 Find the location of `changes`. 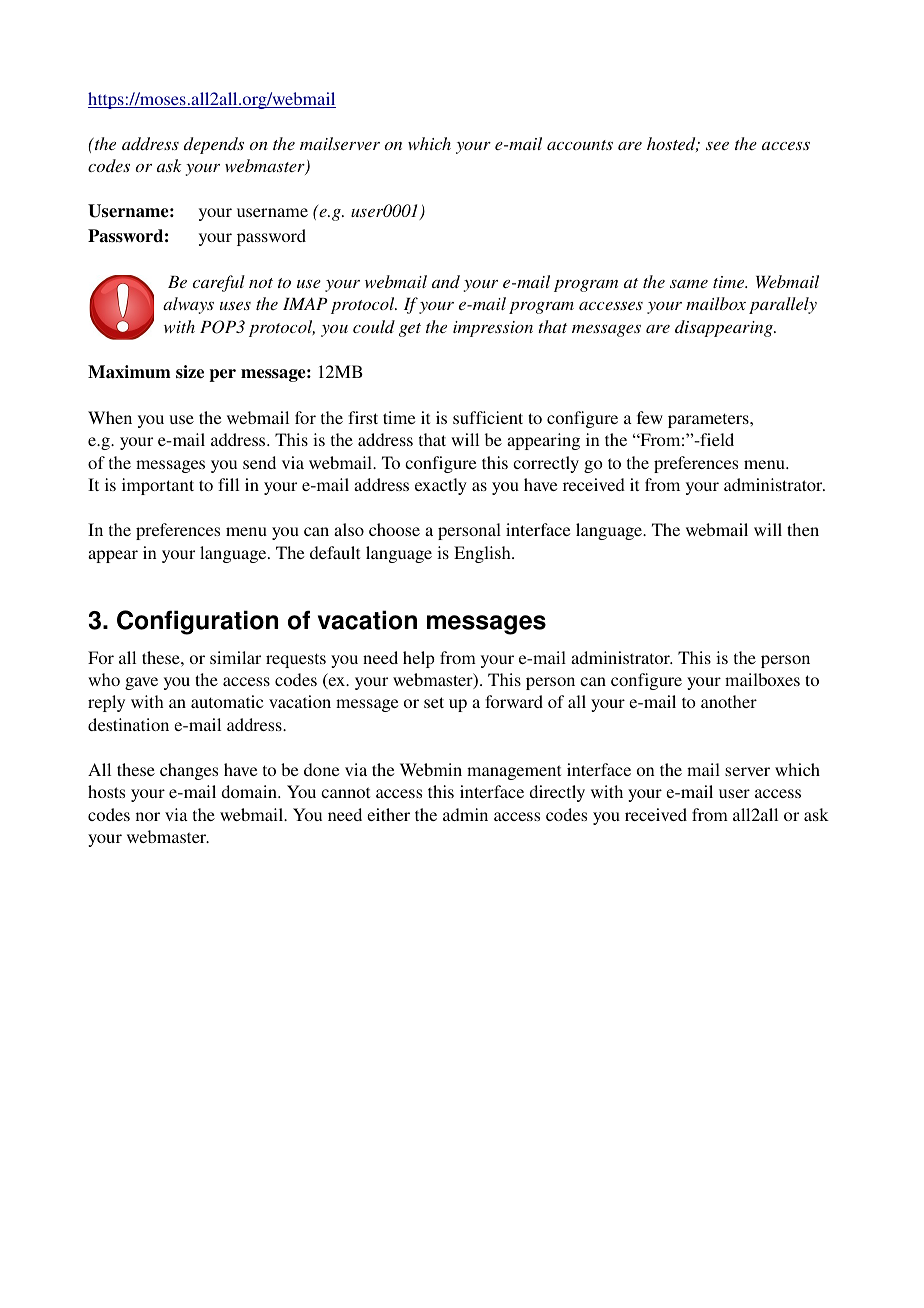

changes is located at coordinates (189, 771).
